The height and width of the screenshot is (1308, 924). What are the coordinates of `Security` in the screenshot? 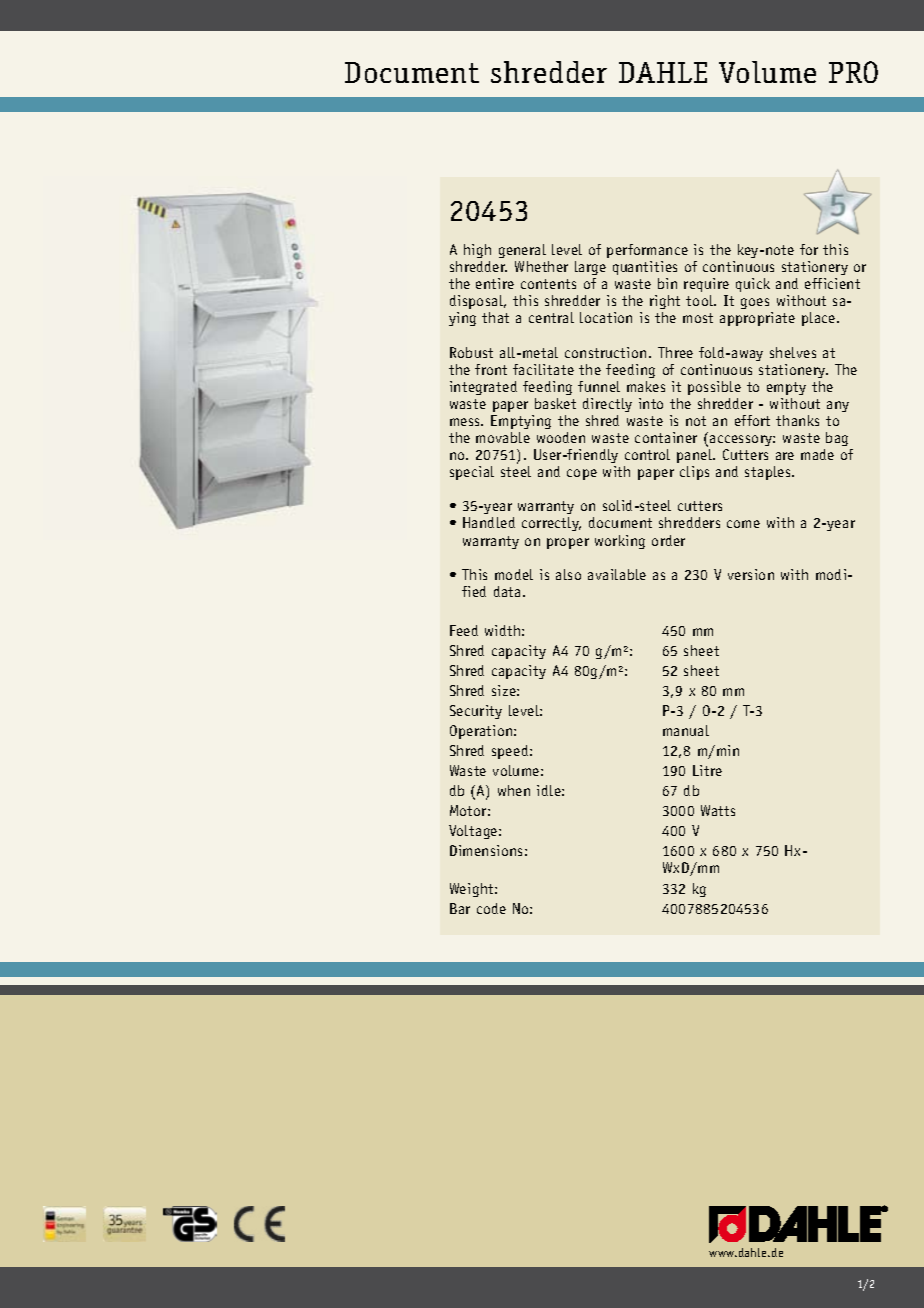 It's located at (476, 712).
